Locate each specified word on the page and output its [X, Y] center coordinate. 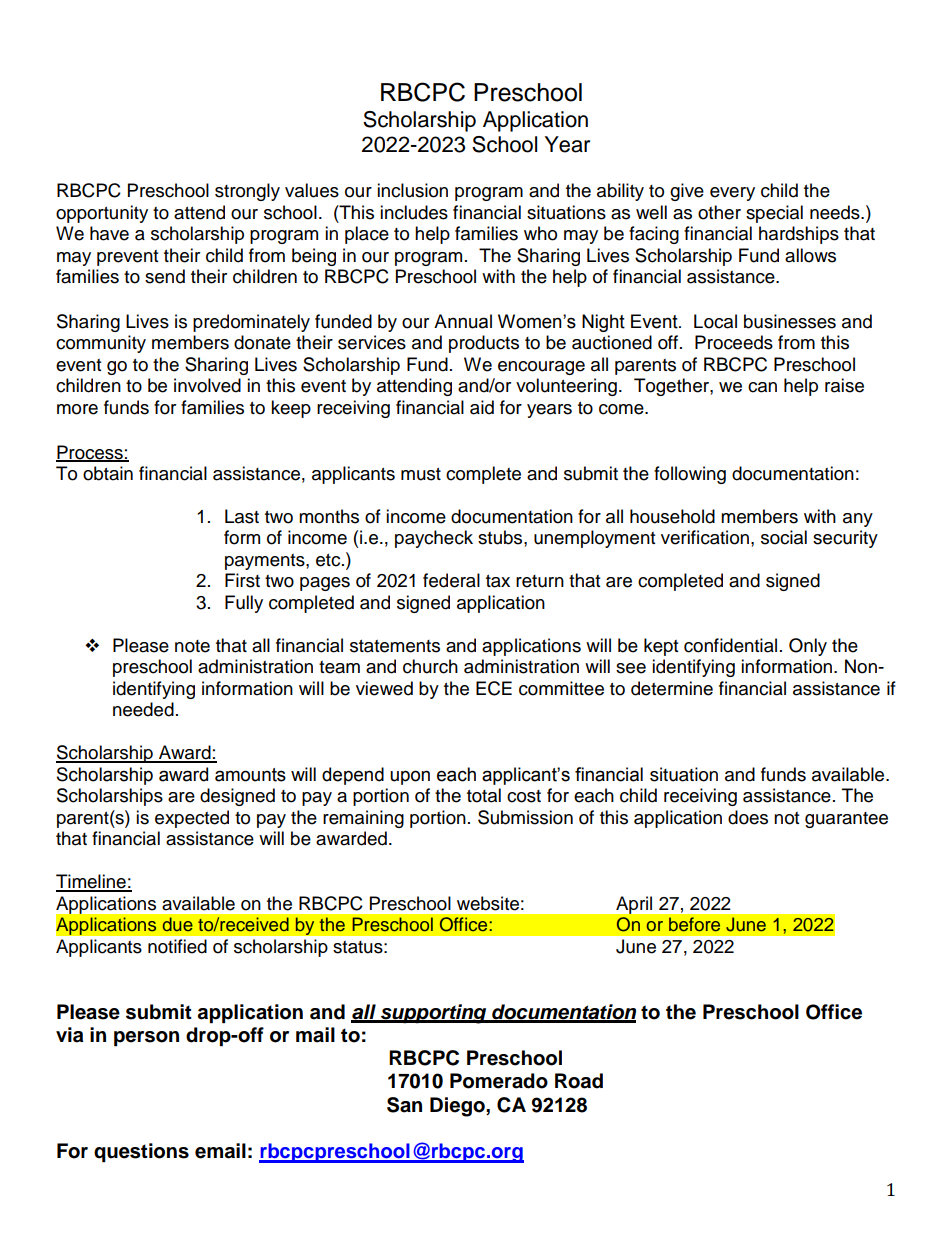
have [109, 233]
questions [141, 1153]
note [192, 646]
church [430, 666]
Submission [525, 817]
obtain [108, 473]
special [774, 214]
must [421, 474]
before [694, 924]
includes [414, 212]
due [178, 924]
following [690, 475]
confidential [730, 645]
